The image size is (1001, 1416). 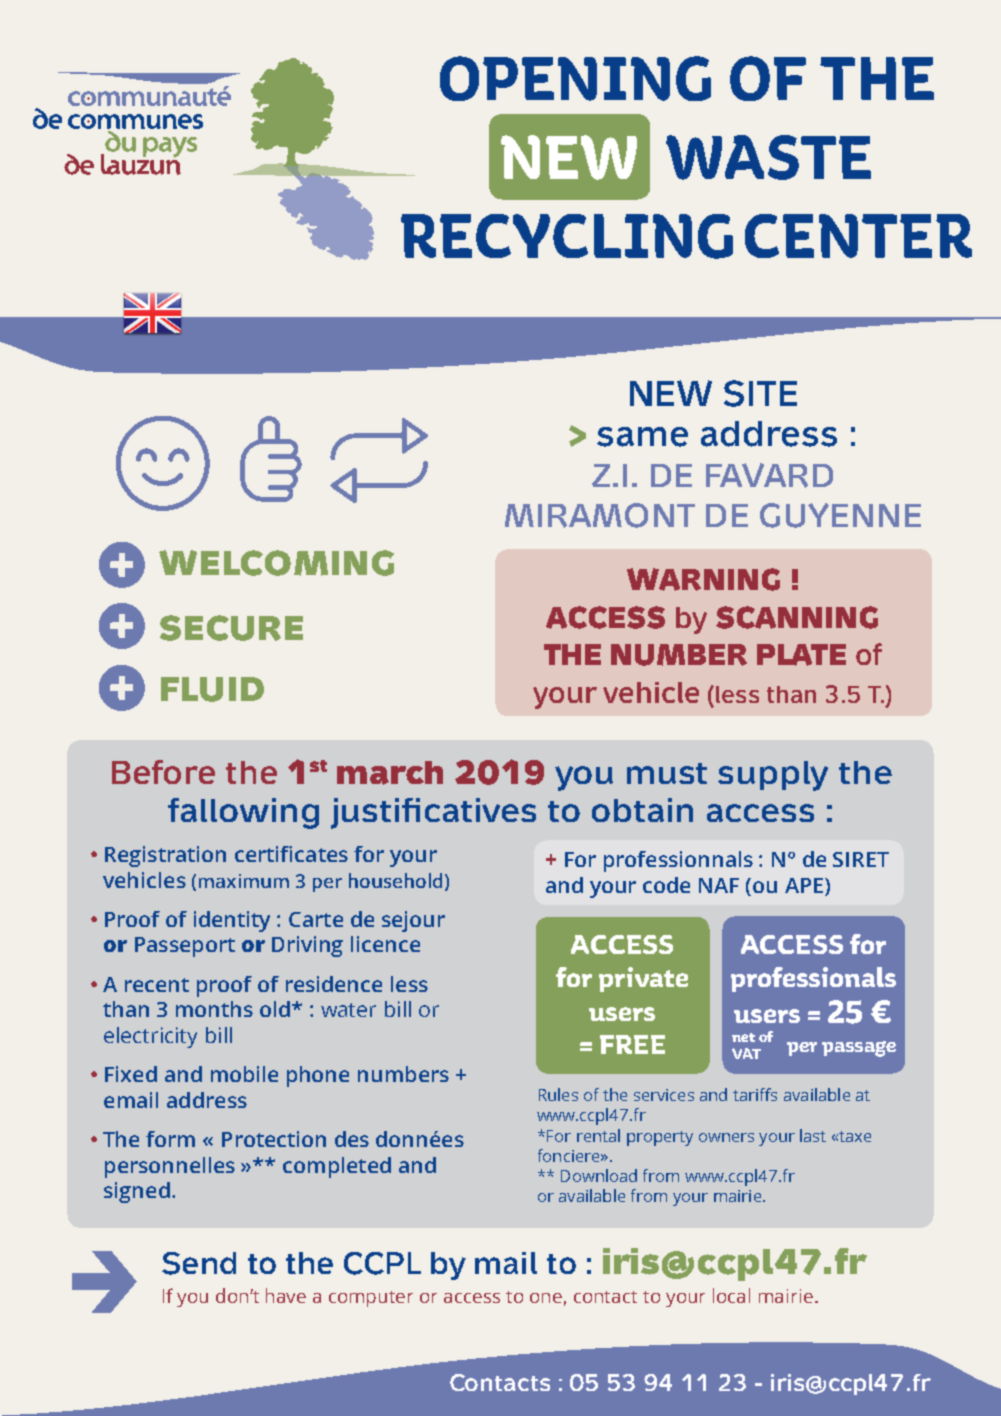 What do you see at coordinates (801, 655) in the screenshot?
I see `PLATE` at bounding box center [801, 655].
